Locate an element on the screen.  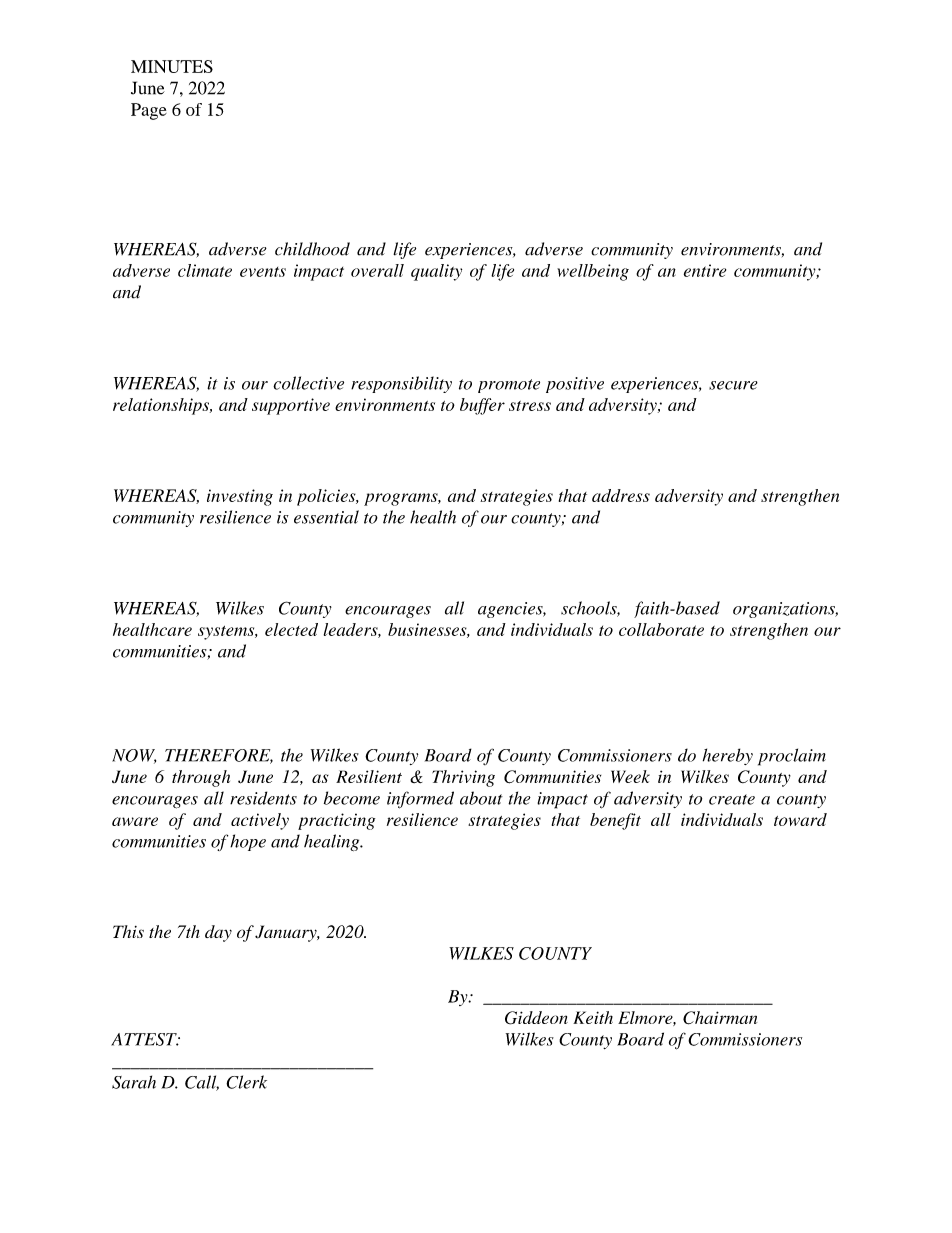
Keith is located at coordinates (593, 1017).
